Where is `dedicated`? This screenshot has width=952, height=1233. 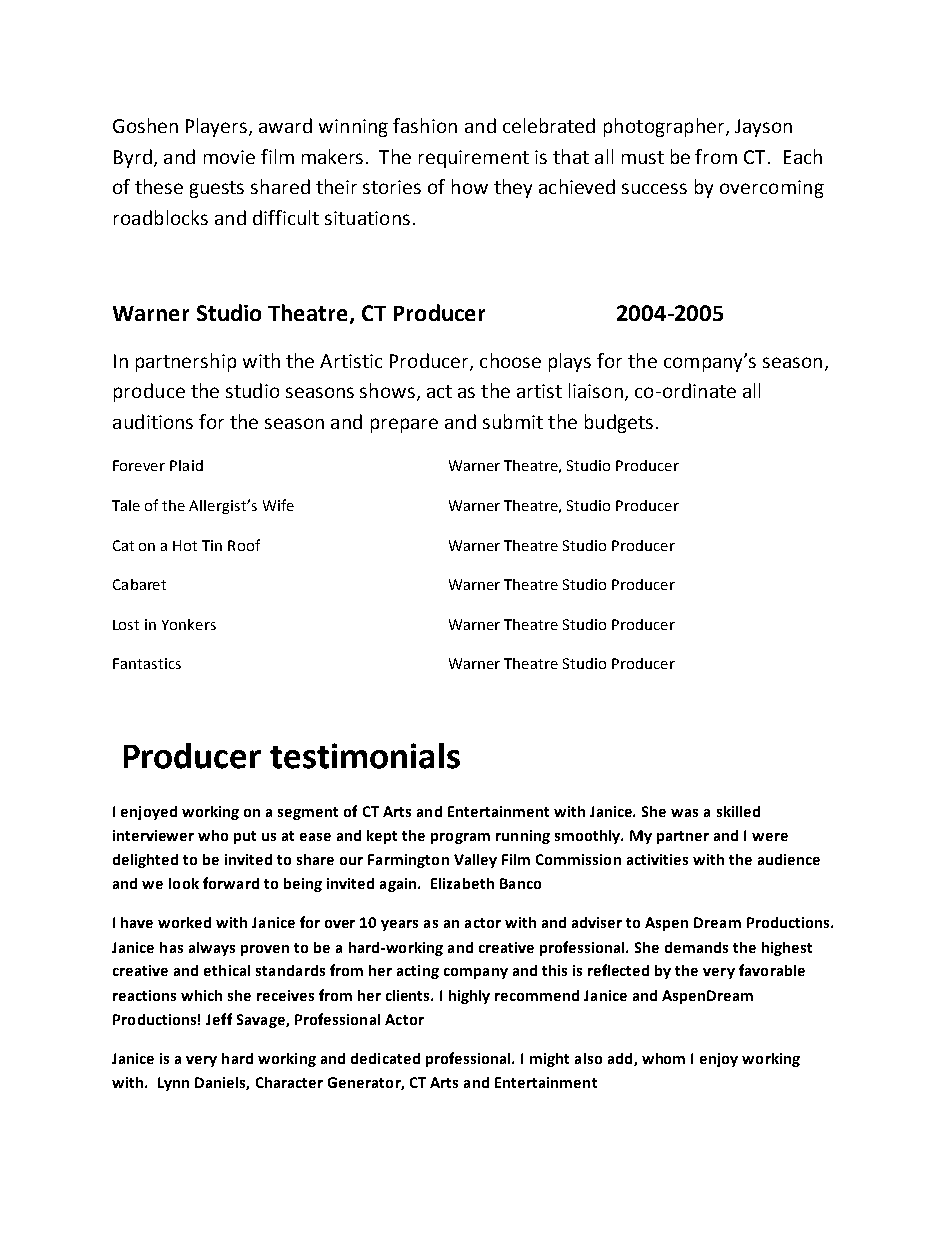 dedicated is located at coordinates (385, 1058).
